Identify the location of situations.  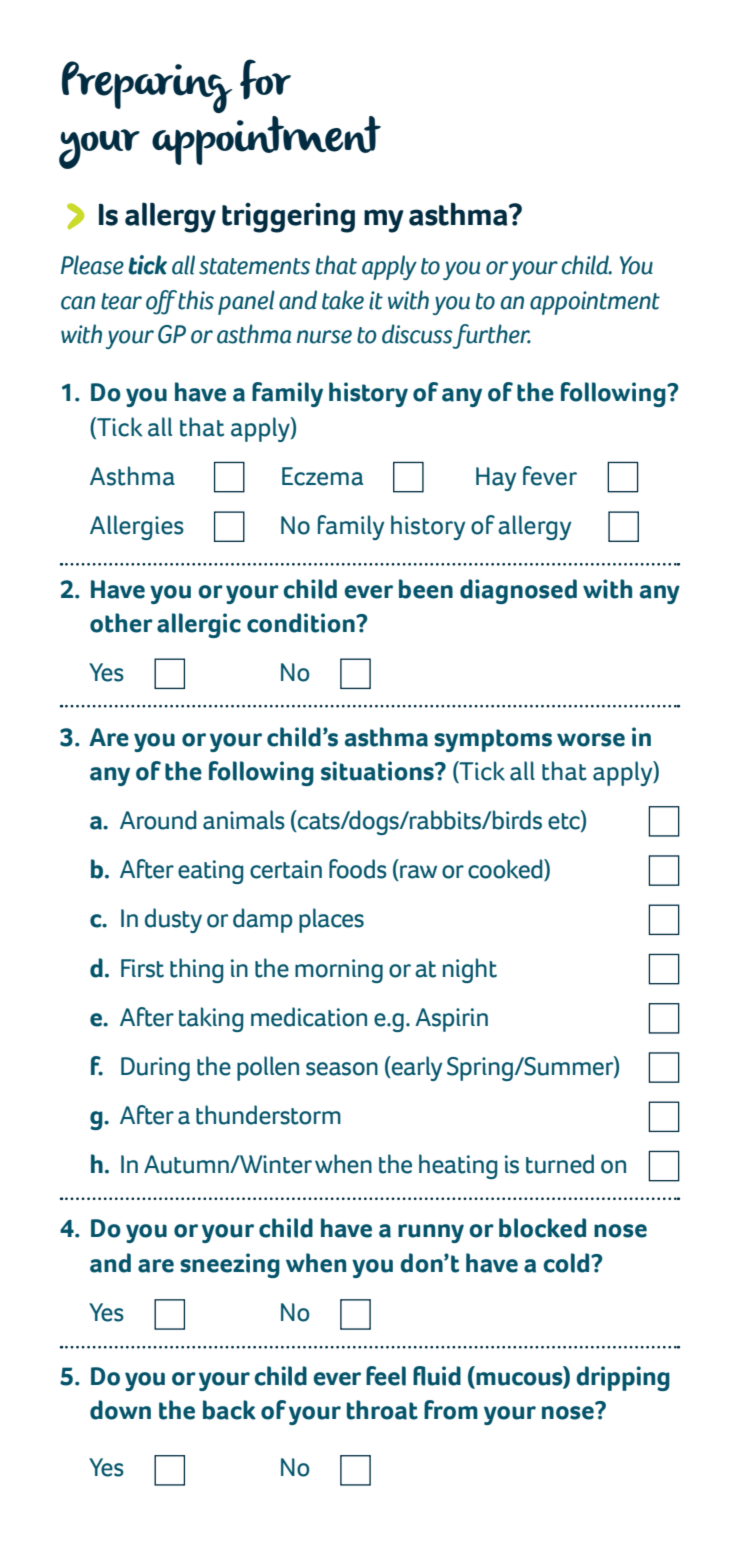
(378, 771).
